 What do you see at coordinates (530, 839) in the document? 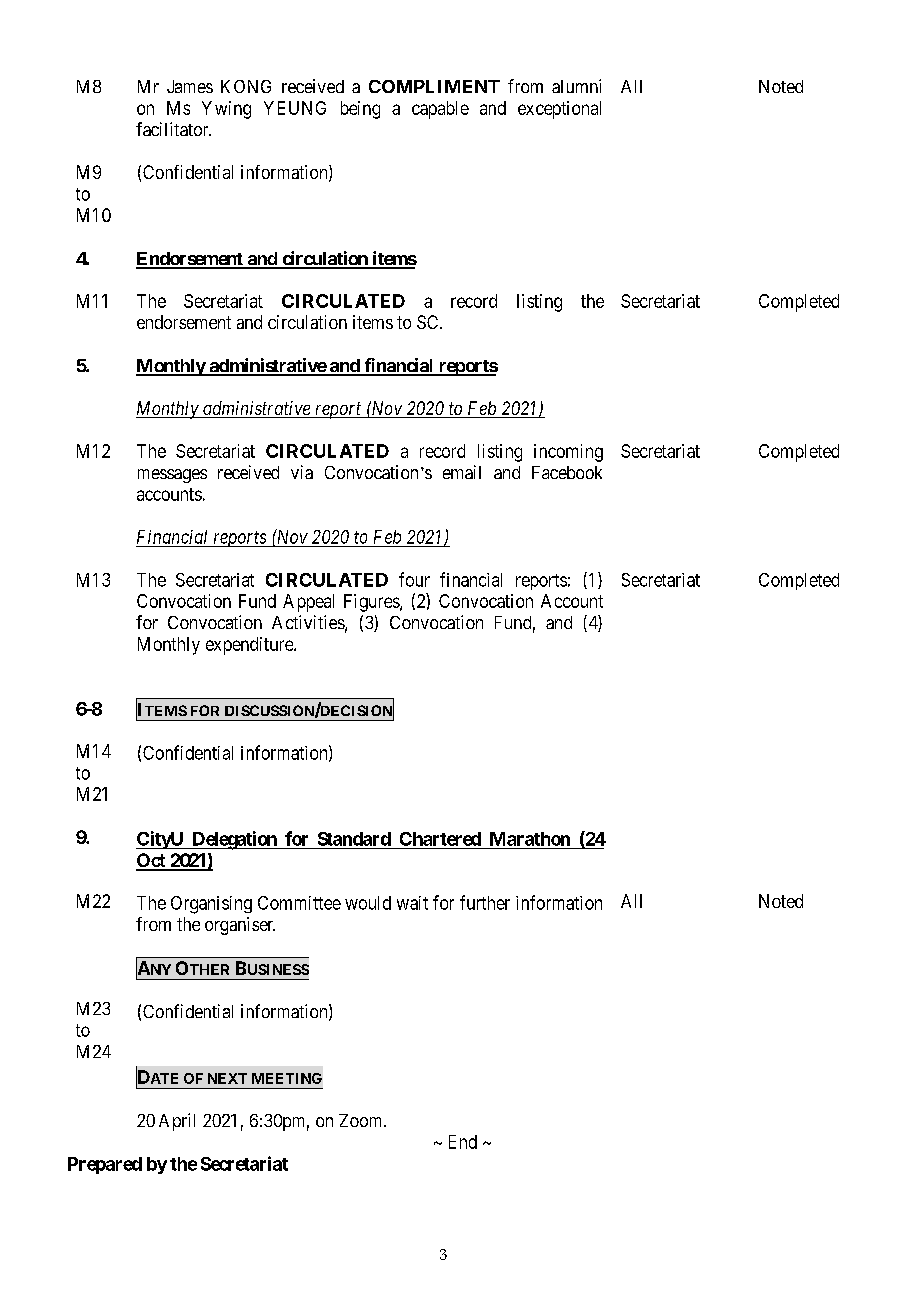
I see `Marathon` at bounding box center [530, 839].
